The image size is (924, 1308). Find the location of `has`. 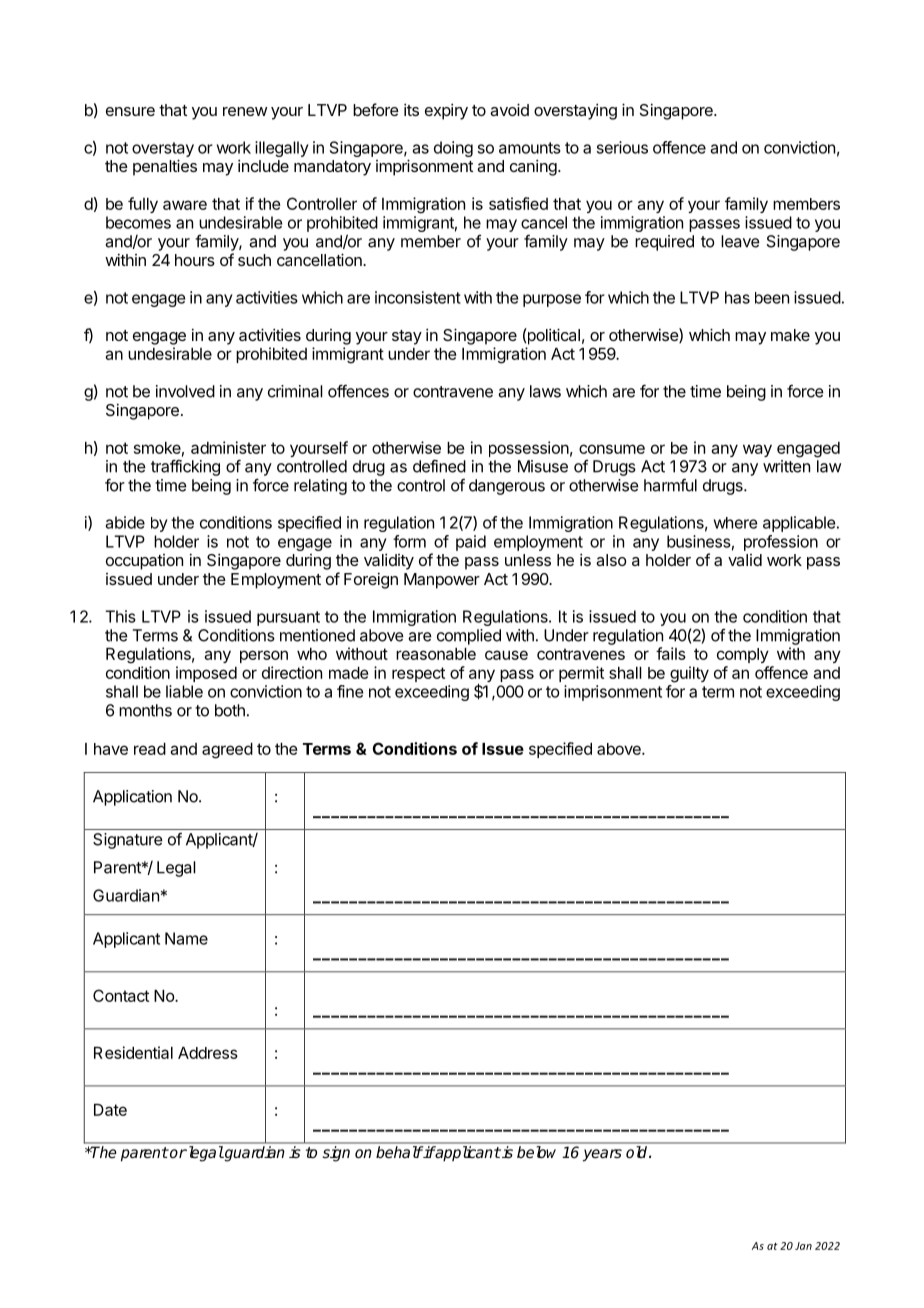

has is located at coordinates (737, 297).
